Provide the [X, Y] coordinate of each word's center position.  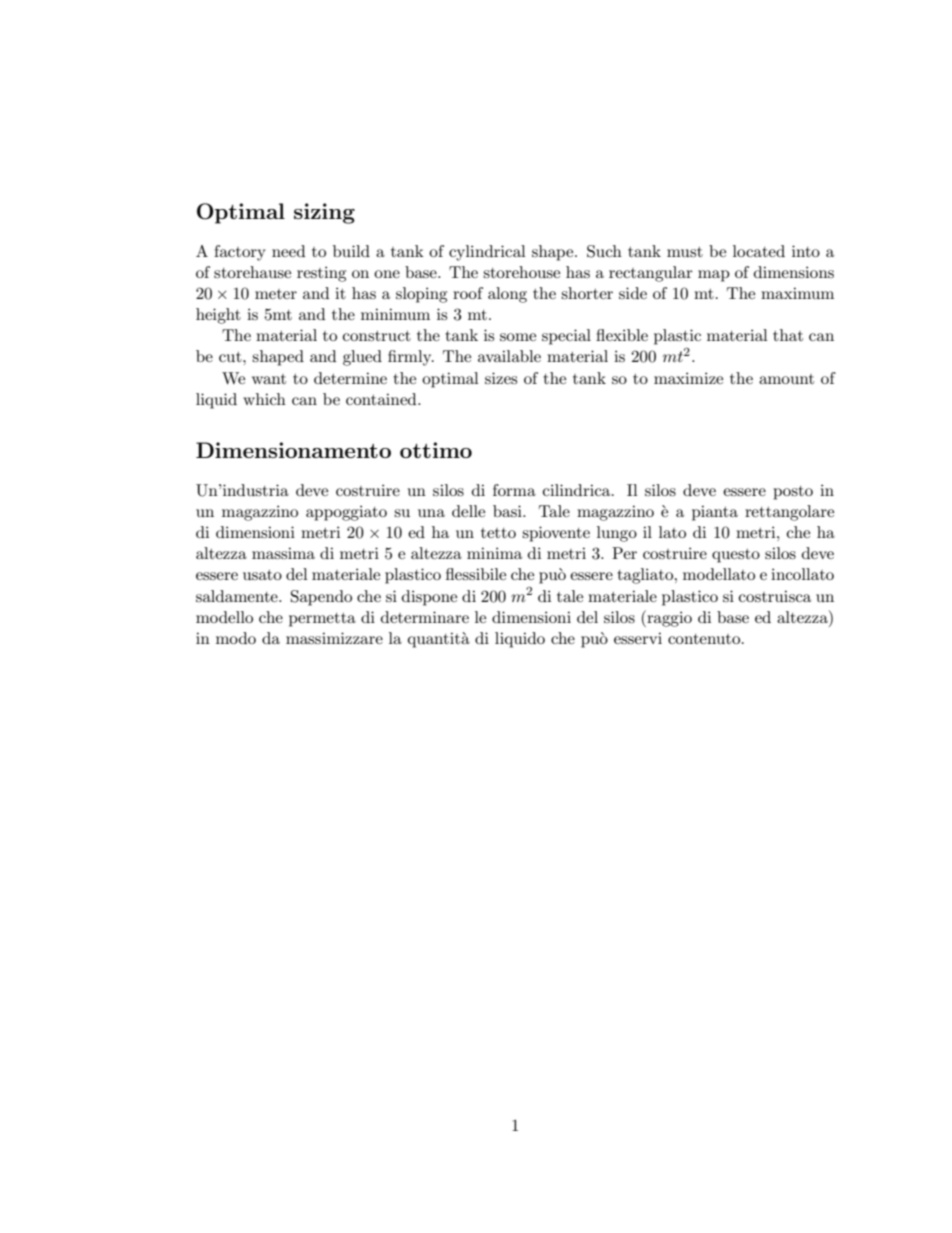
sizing [324, 213]
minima [494, 553]
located [759, 251]
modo [236, 638]
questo [736, 556]
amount [786, 379]
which [264, 399]
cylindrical [487, 253]
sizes [501, 378]
